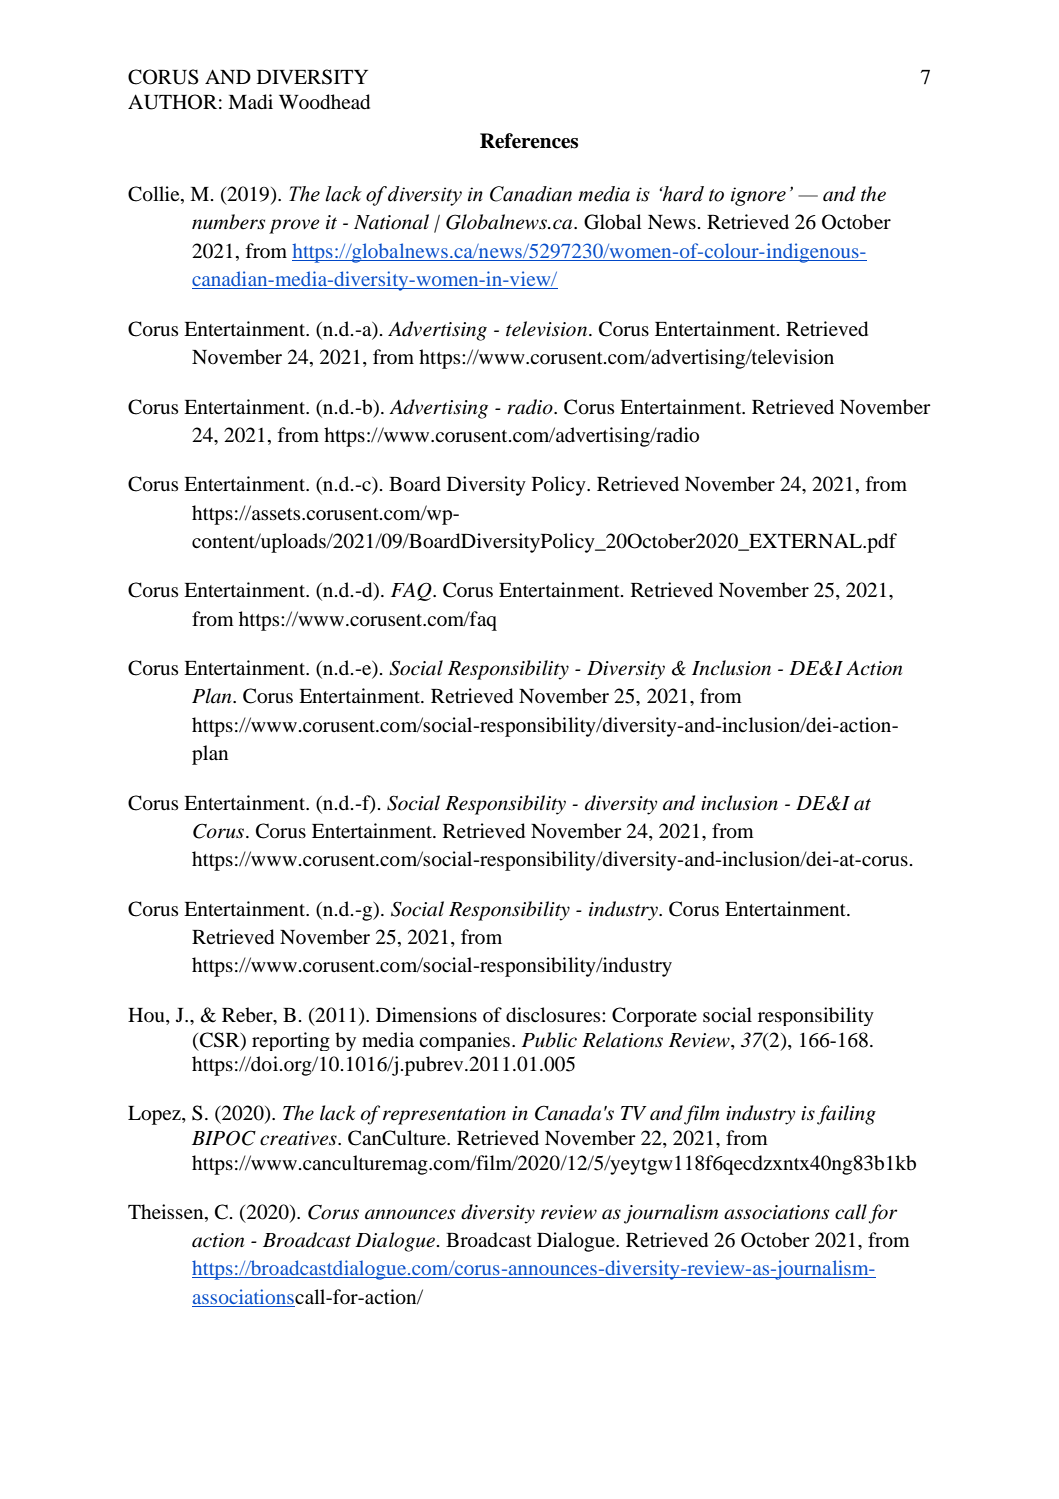 The image size is (1059, 1499). I want to click on numbers, so click(228, 222).
